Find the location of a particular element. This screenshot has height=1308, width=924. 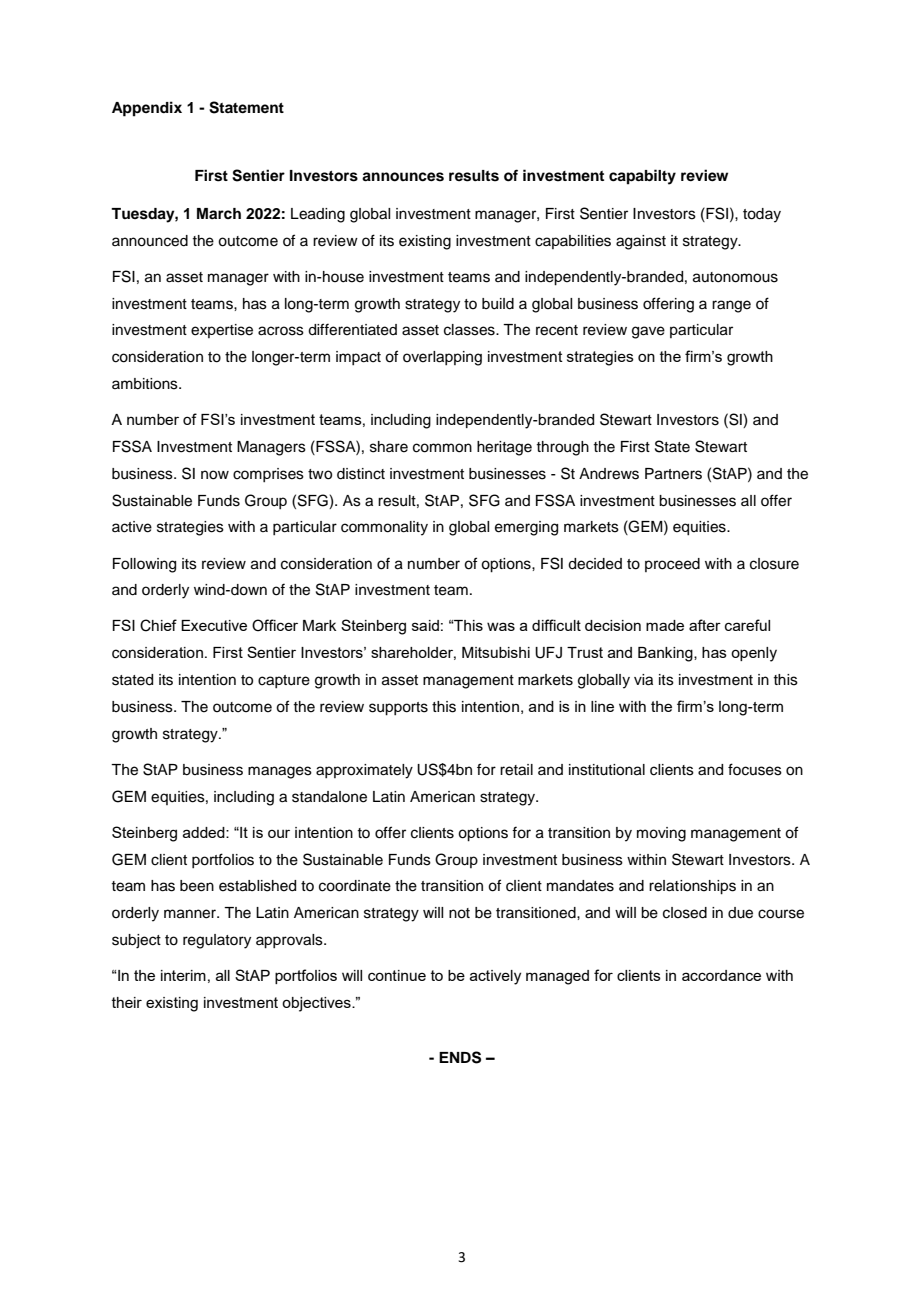

capabilty is located at coordinates (642, 177).
